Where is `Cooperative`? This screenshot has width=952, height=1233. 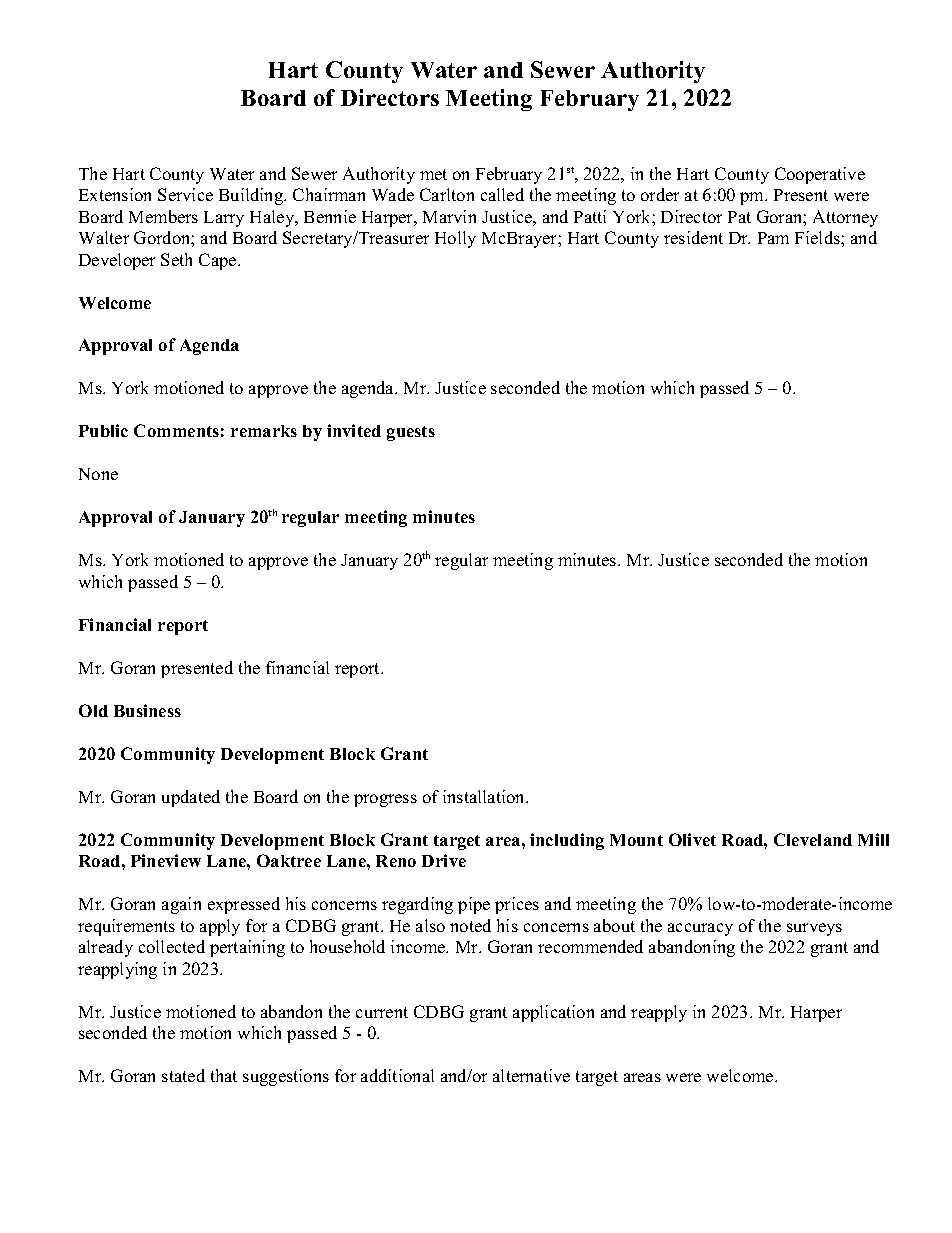
Cooperative is located at coordinates (820, 175).
